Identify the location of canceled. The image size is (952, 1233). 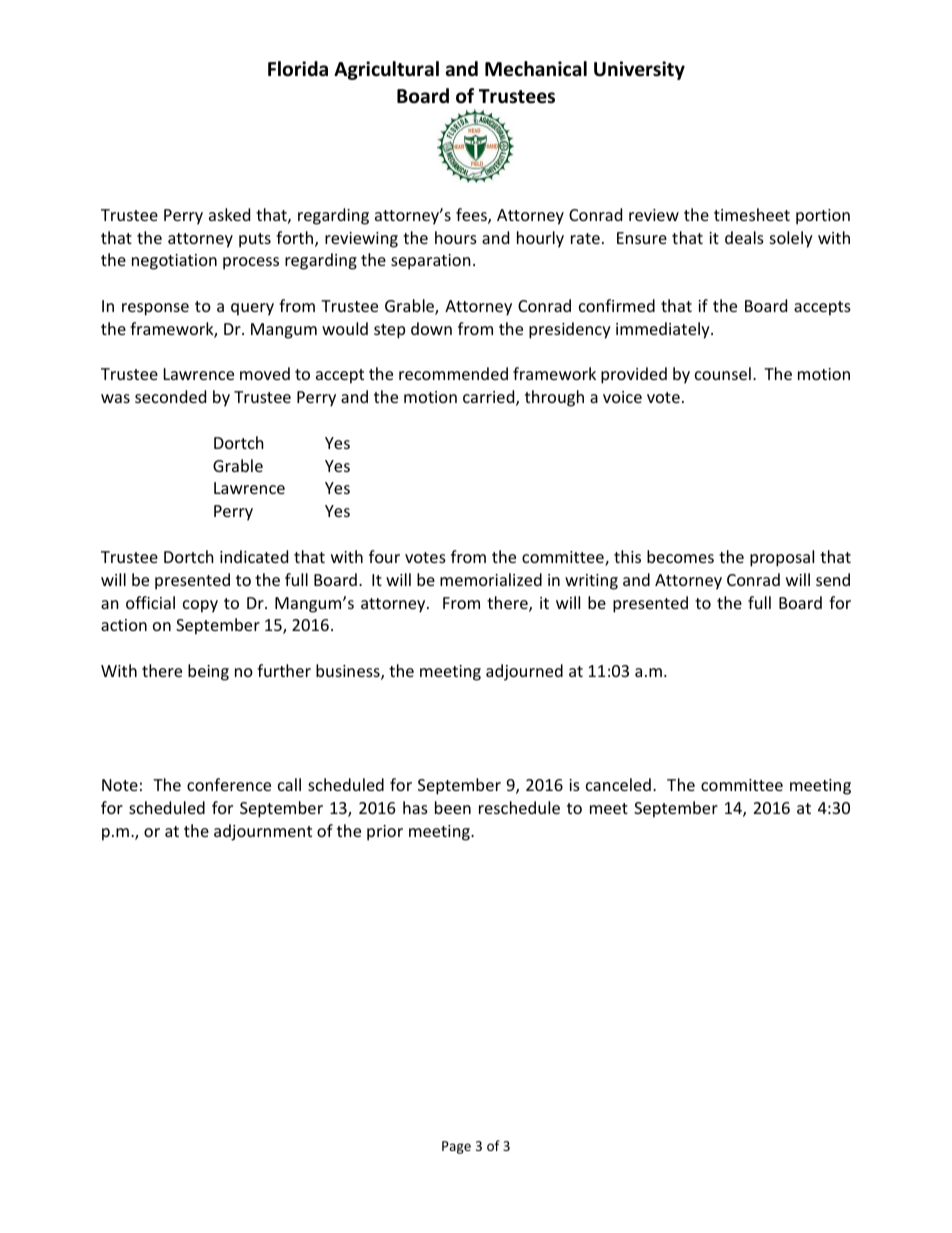
(618, 784).
